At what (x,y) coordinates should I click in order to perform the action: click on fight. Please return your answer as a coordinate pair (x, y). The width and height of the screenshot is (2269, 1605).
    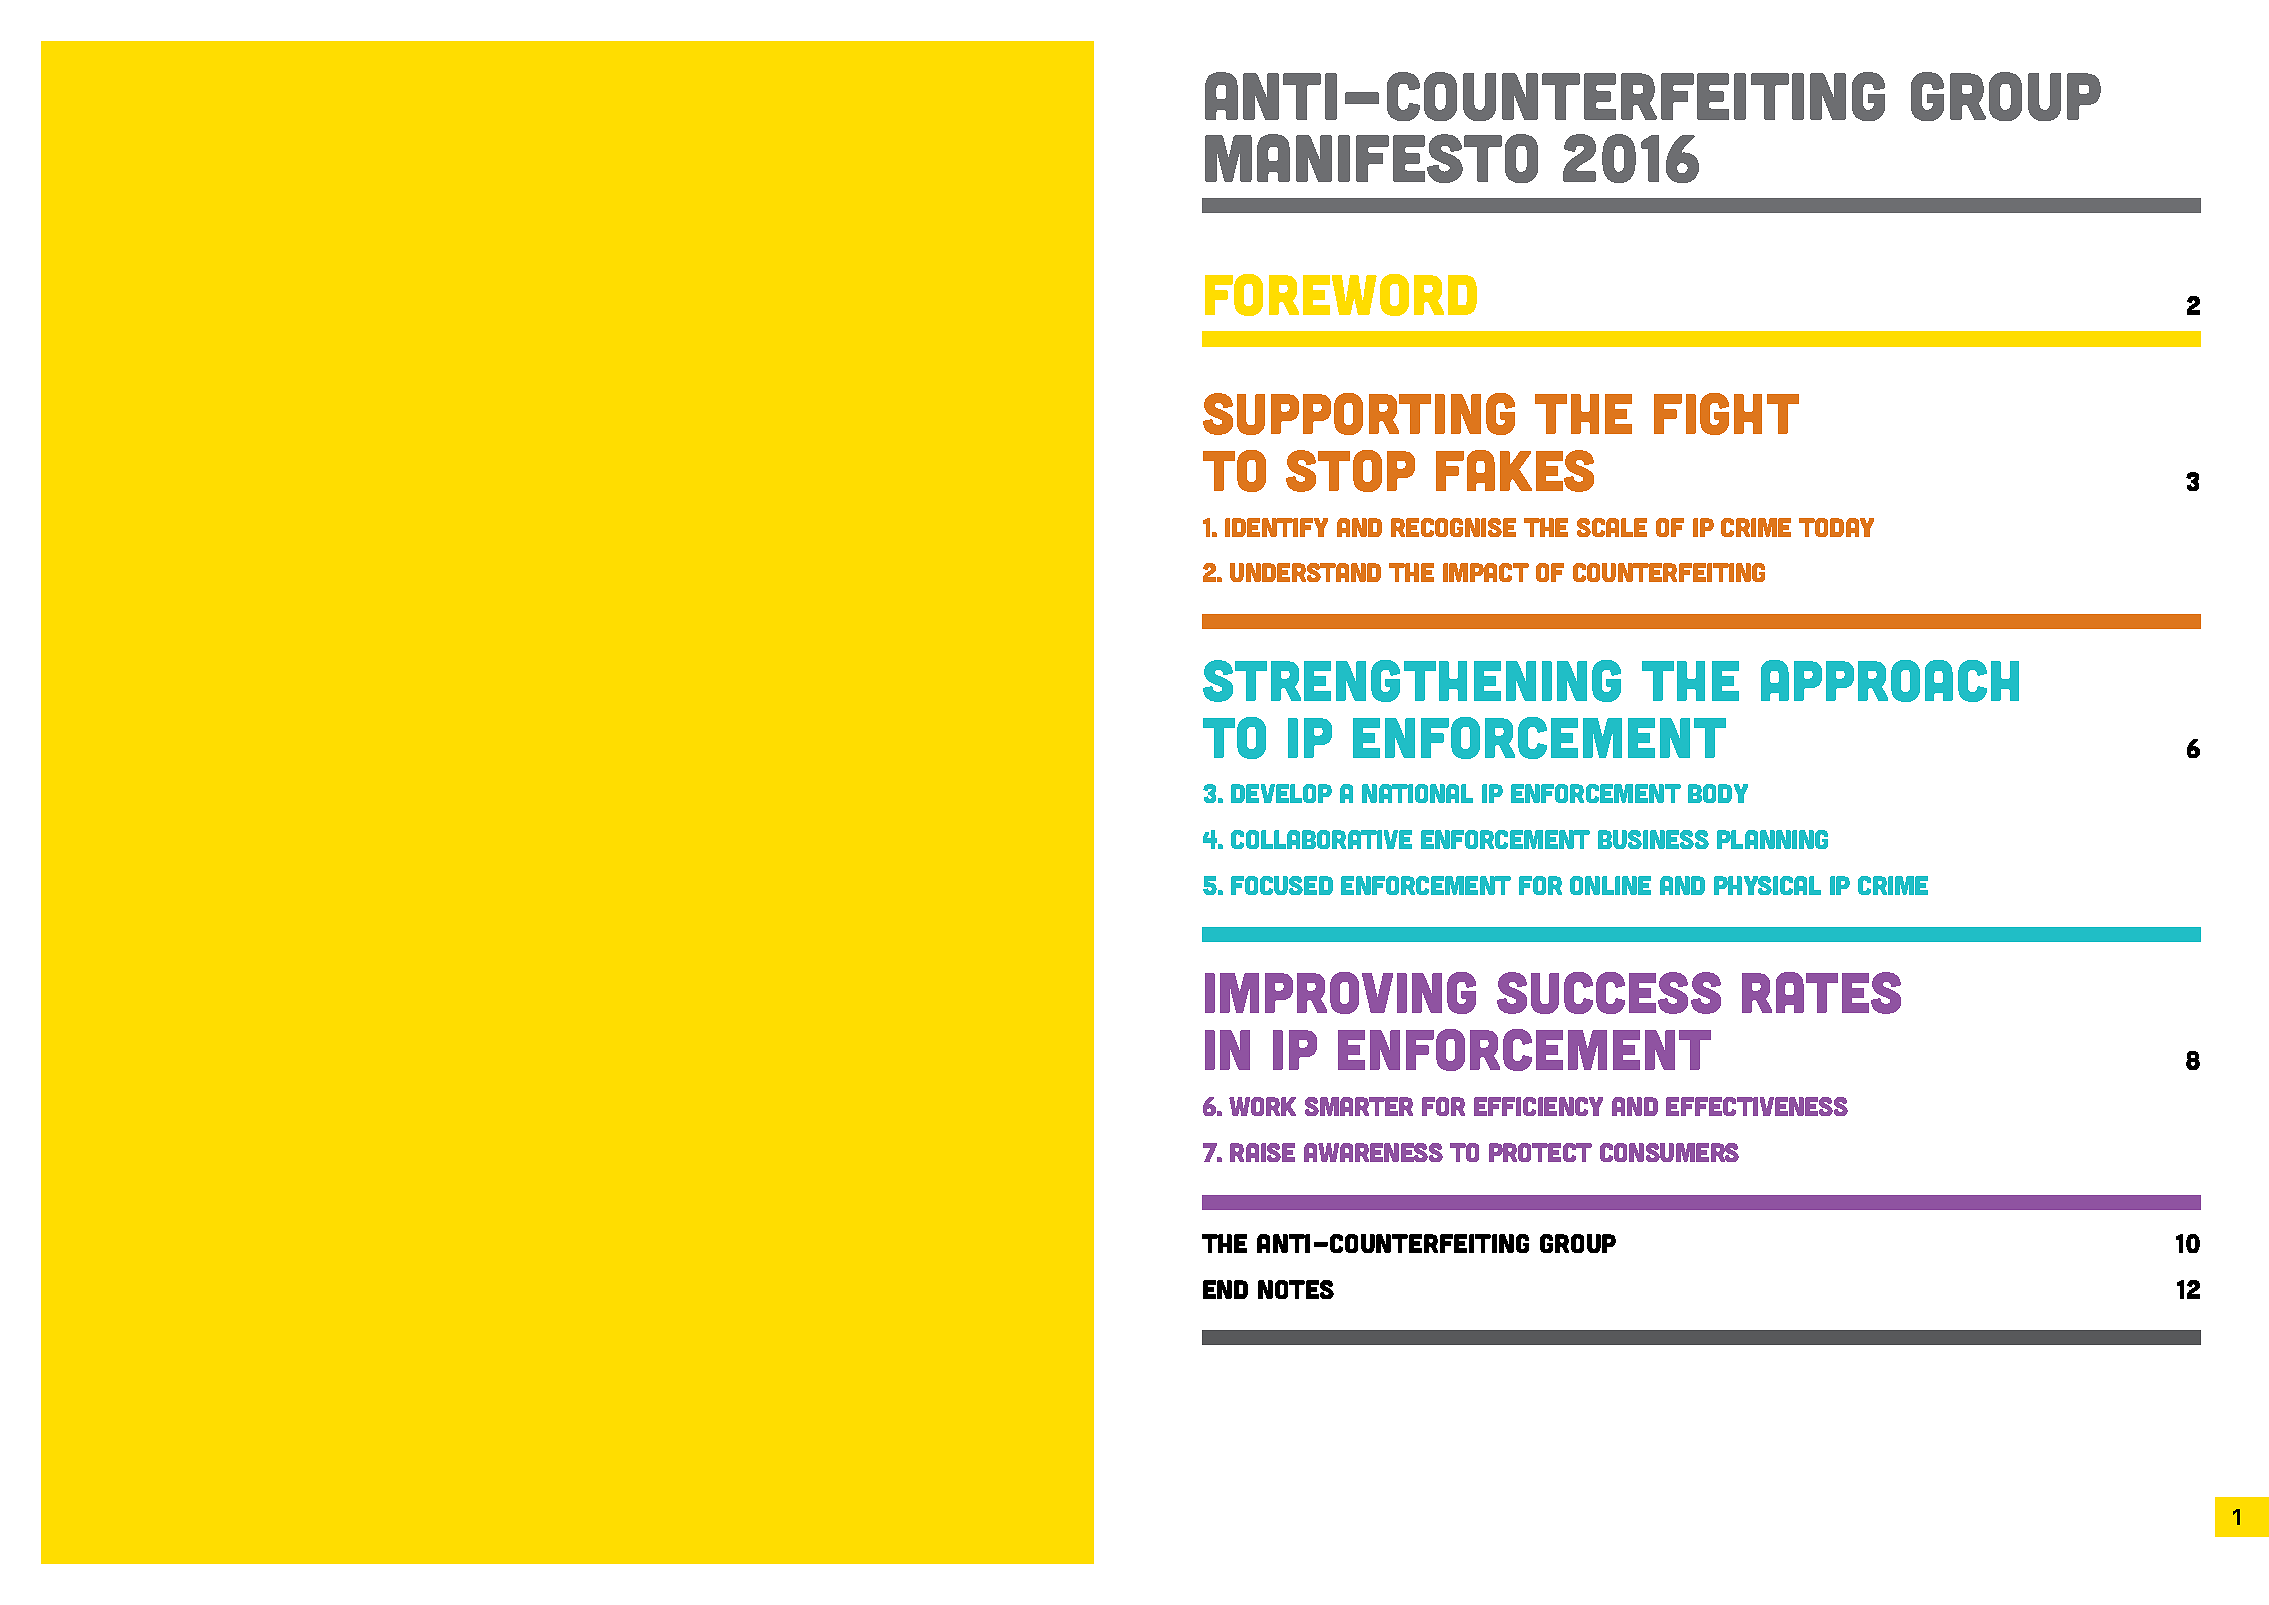
    Looking at the image, I should click on (1726, 414).
